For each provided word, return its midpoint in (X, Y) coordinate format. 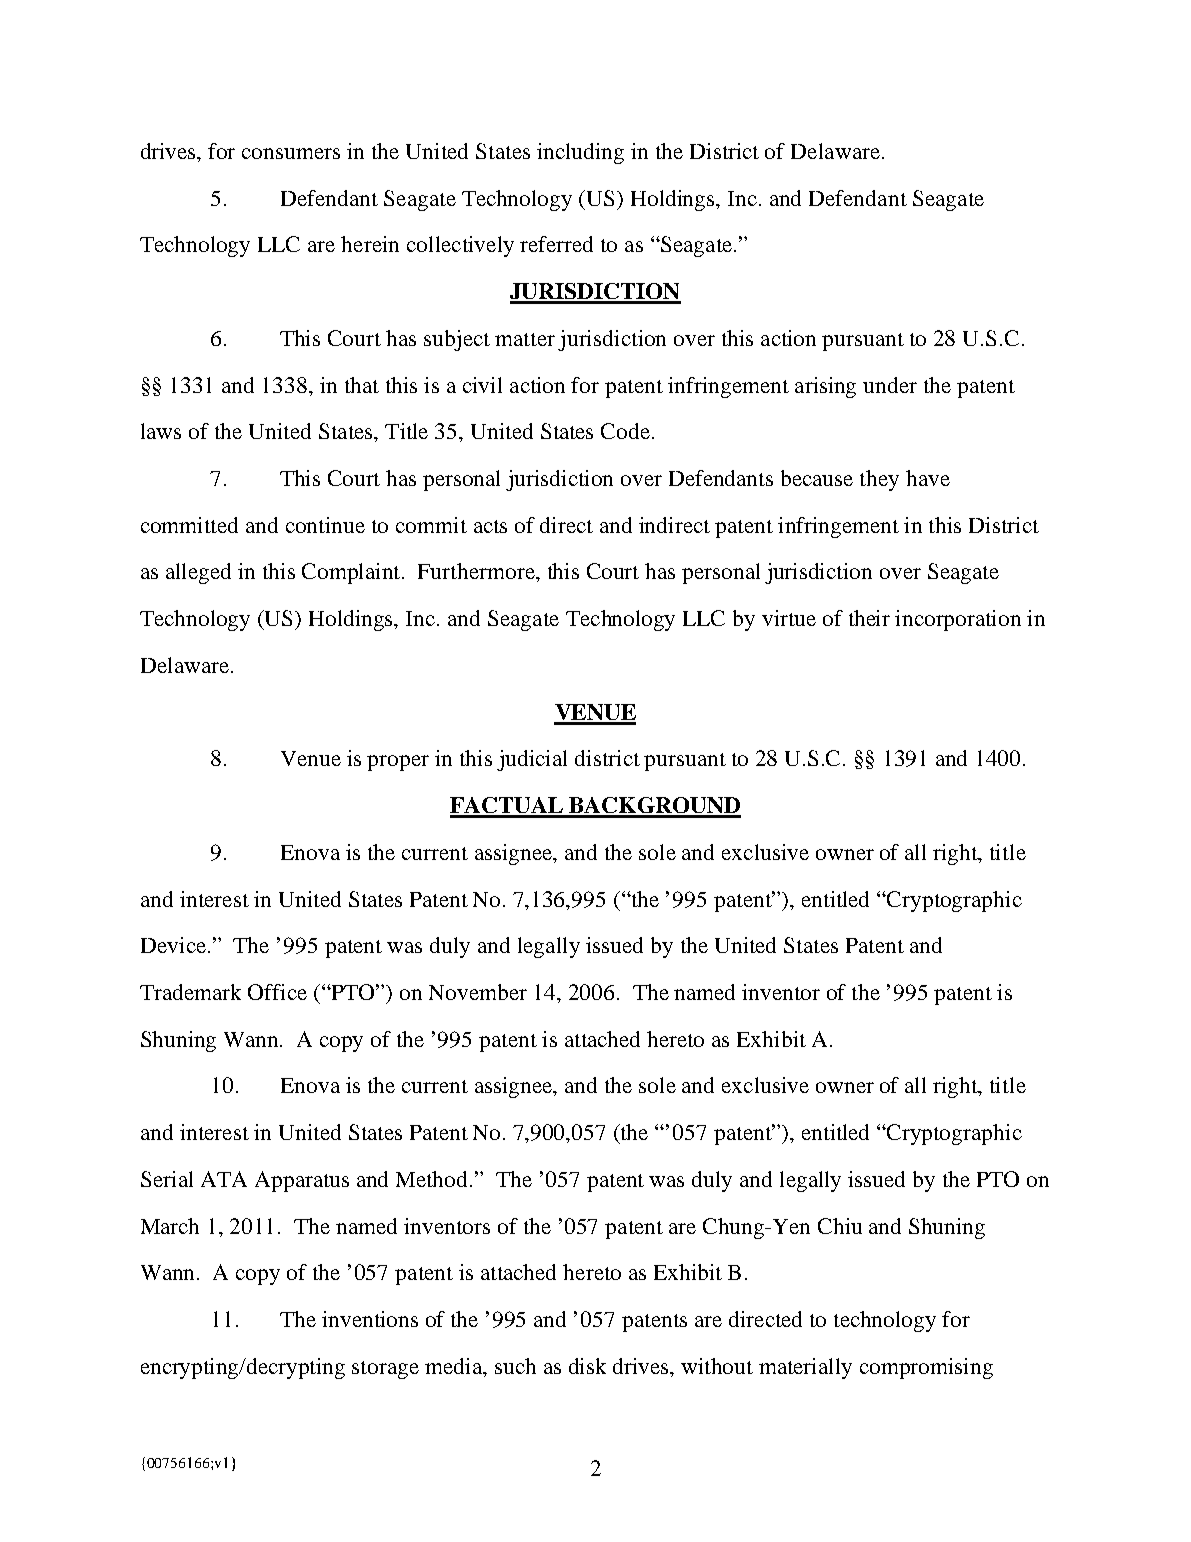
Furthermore (477, 571)
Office (277, 992)
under (890, 385)
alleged (198, 573)
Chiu (840, 1226)
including (580, 153)
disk (587, 1366)
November (478, 992)
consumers (291, 153)
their (869, 618)
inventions (370, 1319)
